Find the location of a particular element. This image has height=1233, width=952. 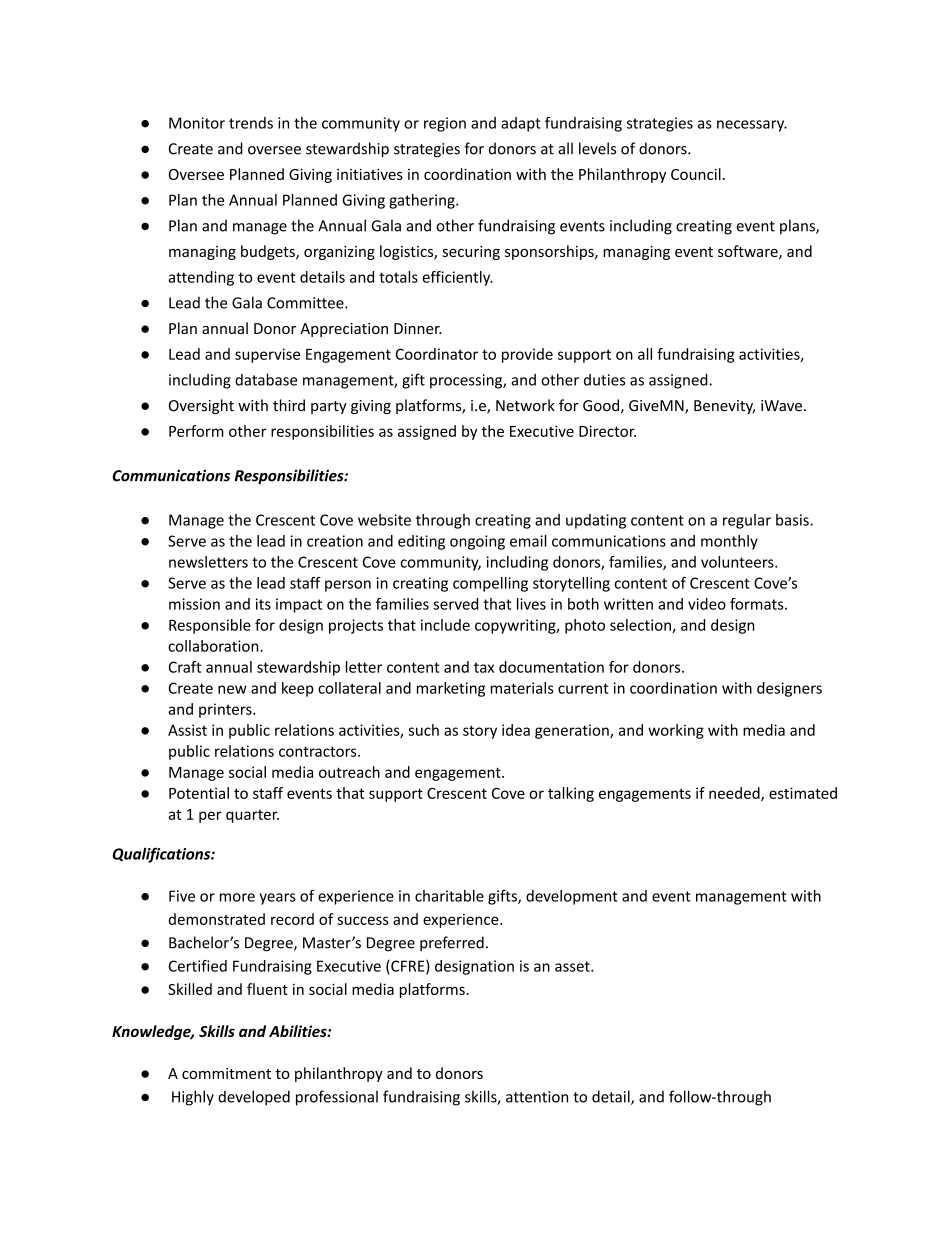

attention is located at coordinates (537, 1097).
